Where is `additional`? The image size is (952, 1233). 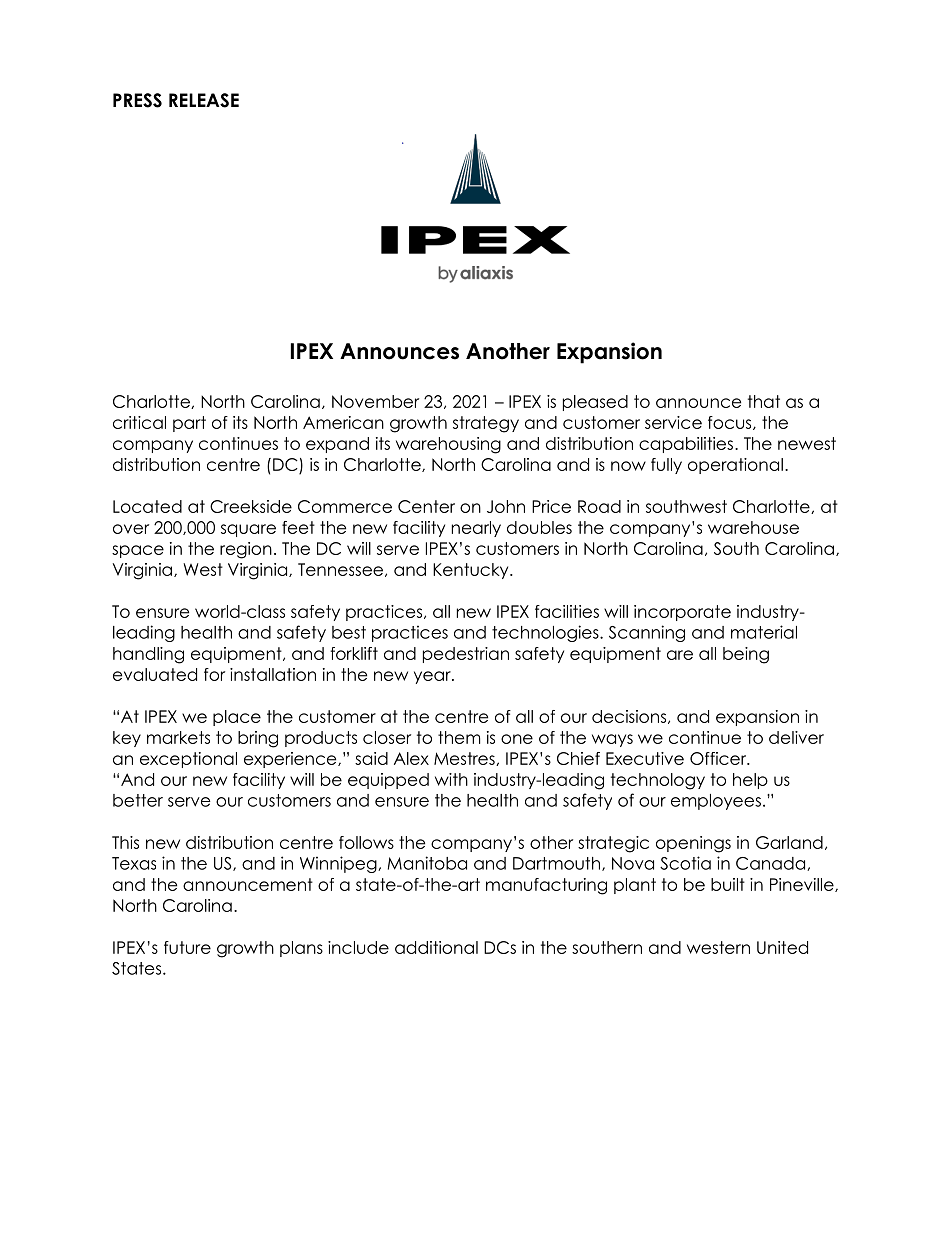
additional is located at coordinates (436, 947).
